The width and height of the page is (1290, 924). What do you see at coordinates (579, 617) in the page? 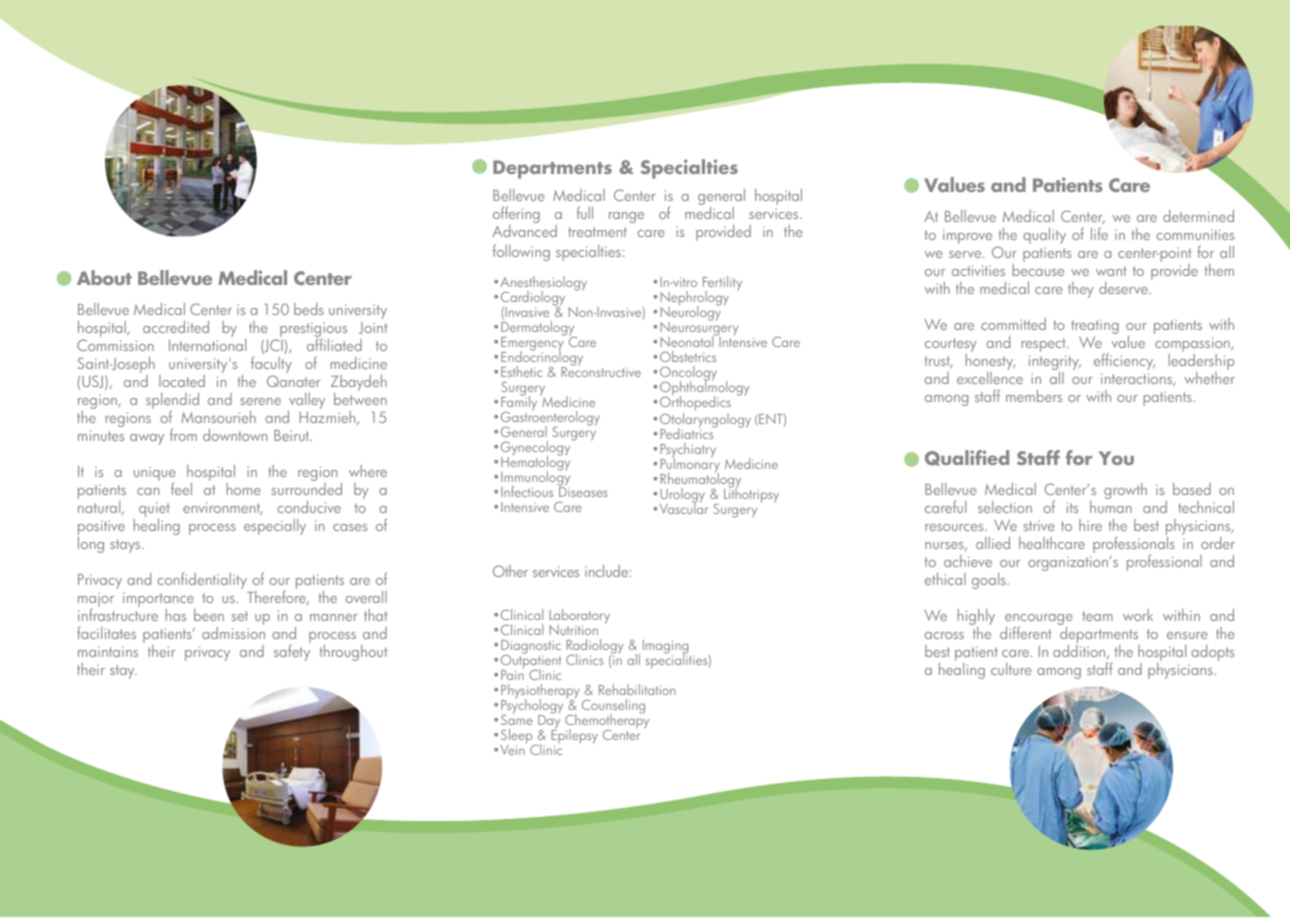
I see `Laboratory` at bounding box center [579, 617].
